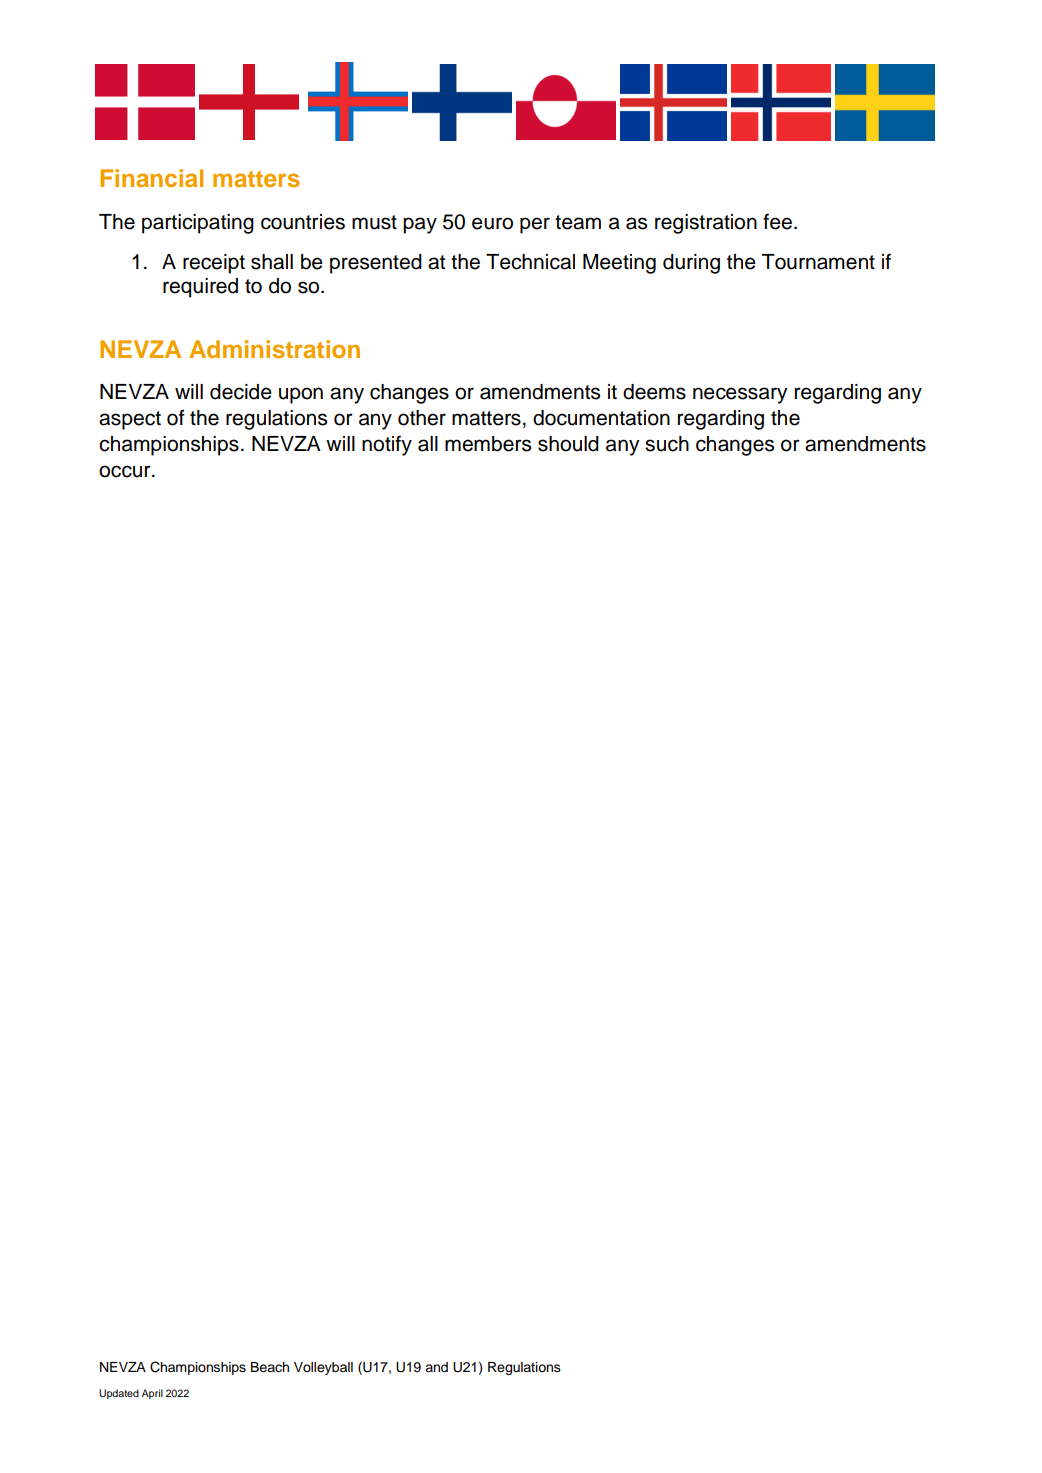 The width and height of the screenshot is (1042, 1473). Describe the element at coordinates (601, 418) in the screenshot. I see `documentation` at that location.
